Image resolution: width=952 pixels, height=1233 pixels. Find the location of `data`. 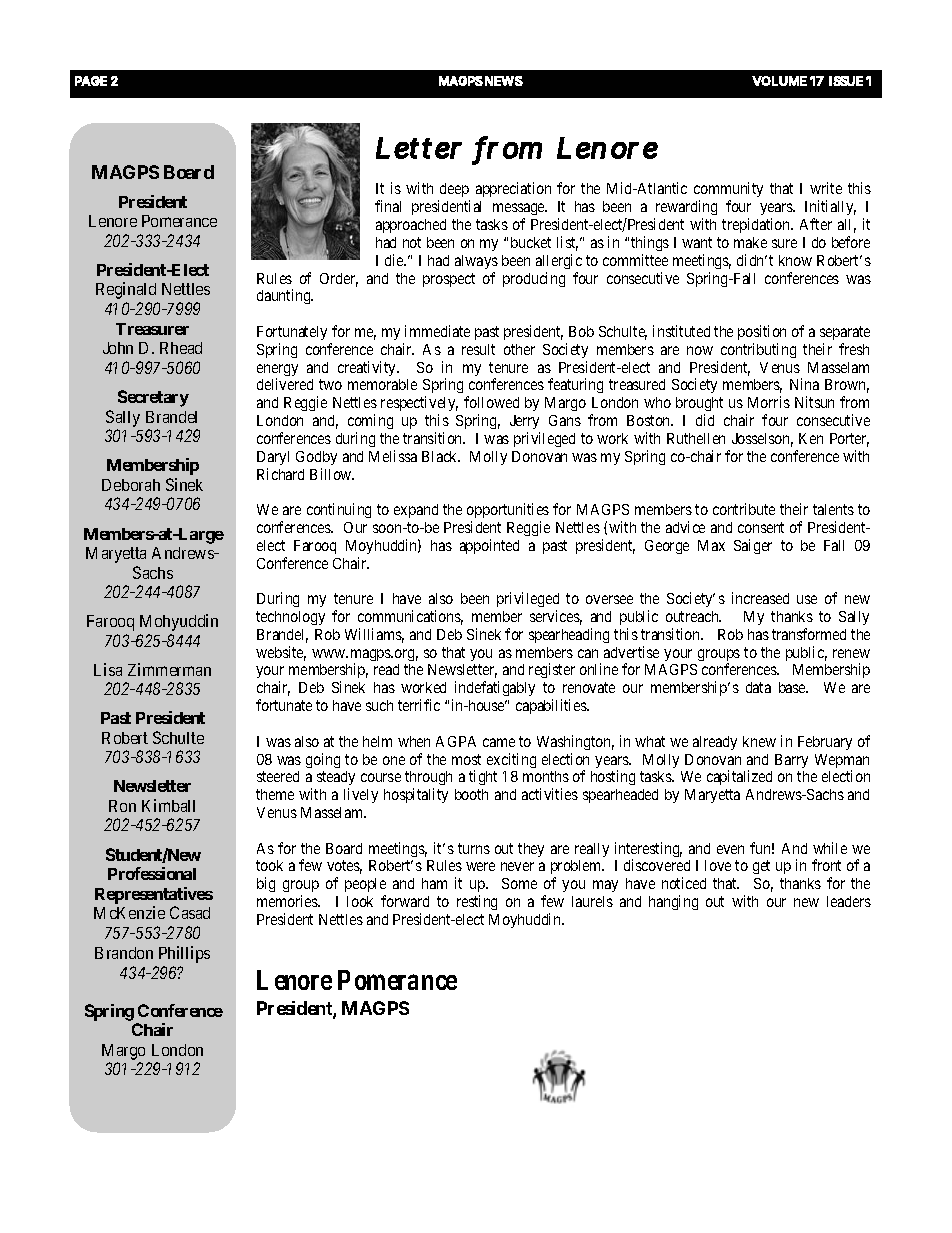

data is located at coordinates (758, 687).
